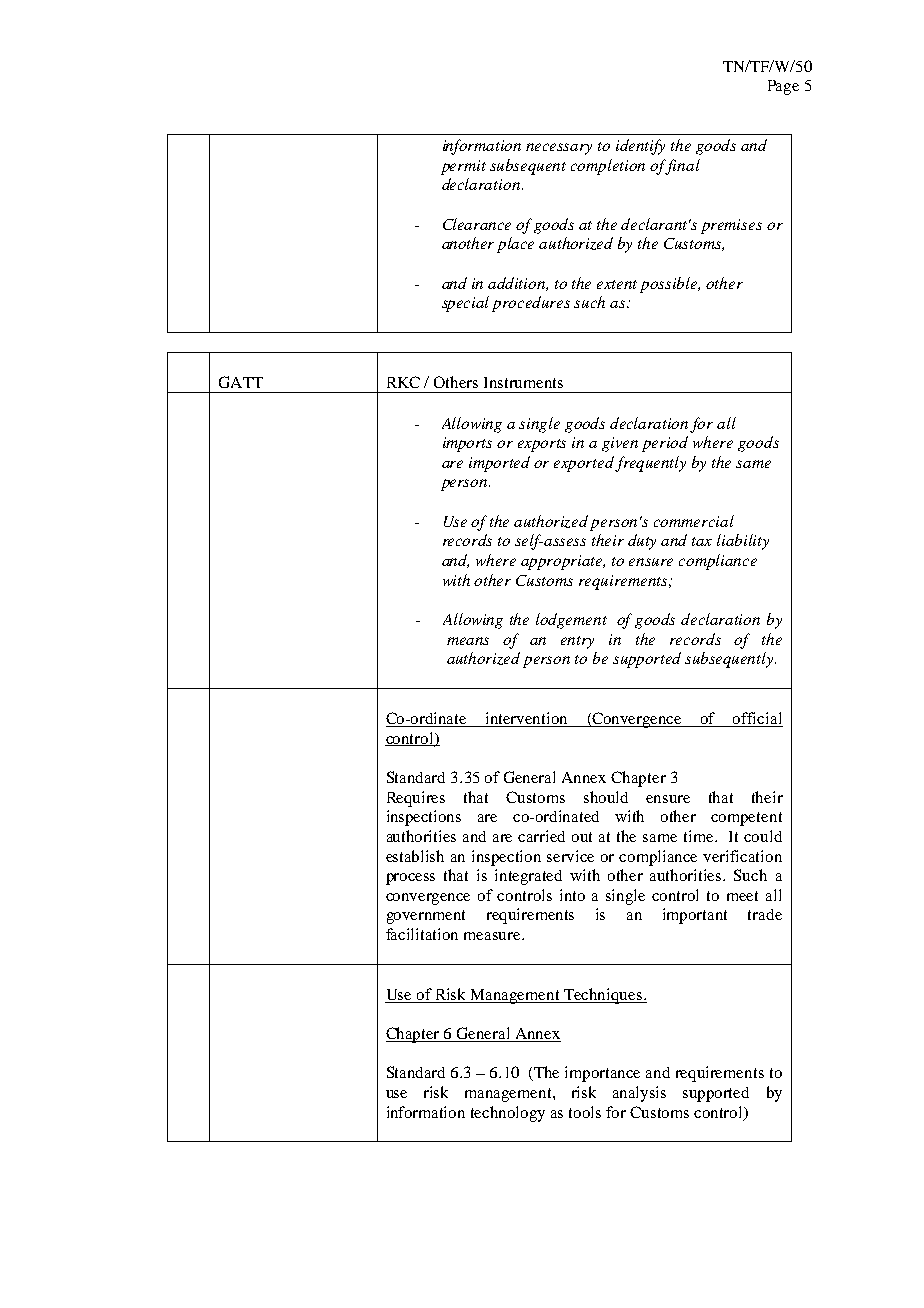  What do you see at coordinates (463, 167) in the screenshot?
I see `permit` at bounding box center [463, 167].
